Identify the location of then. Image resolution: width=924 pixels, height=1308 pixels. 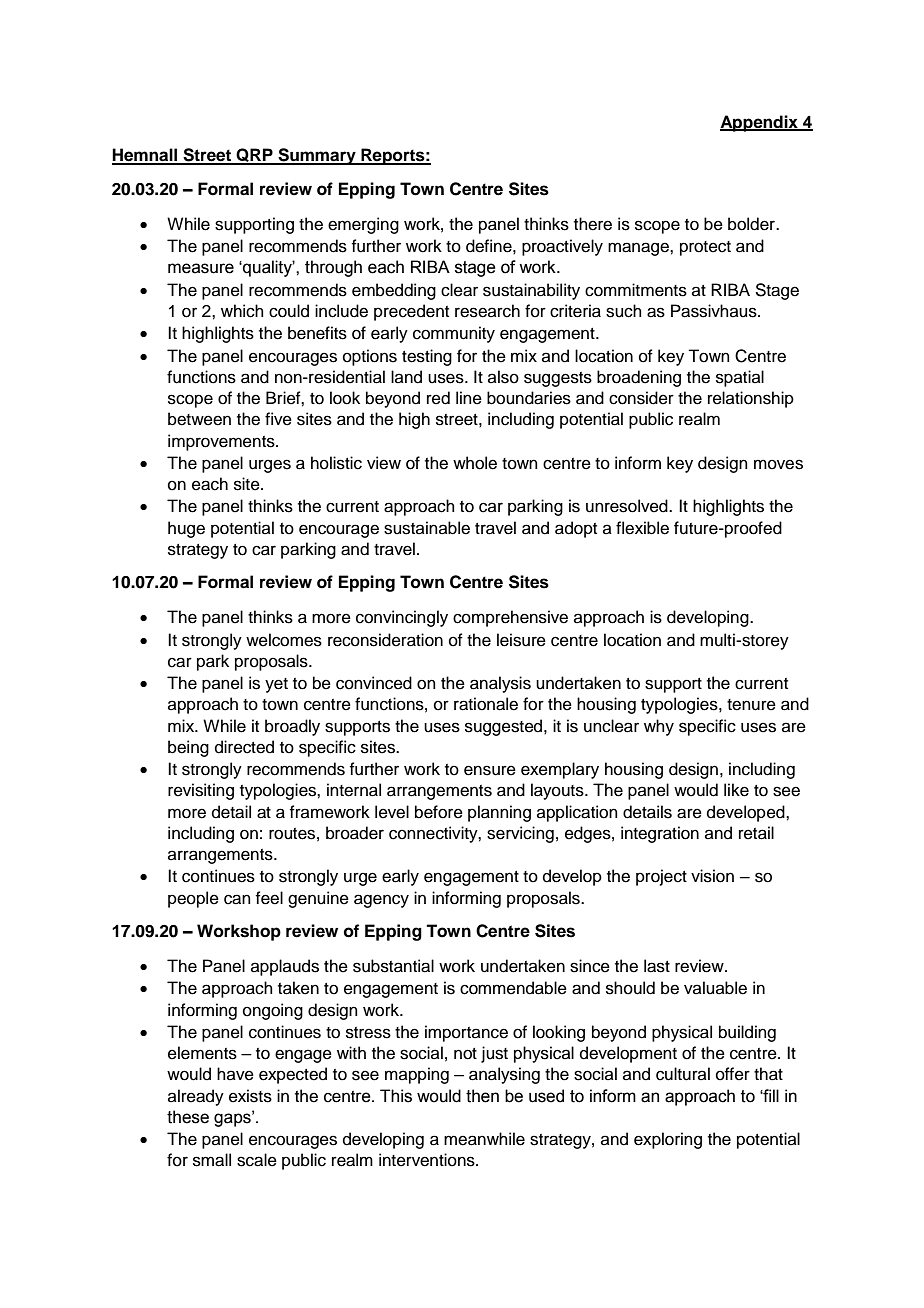
(482, 1096).
